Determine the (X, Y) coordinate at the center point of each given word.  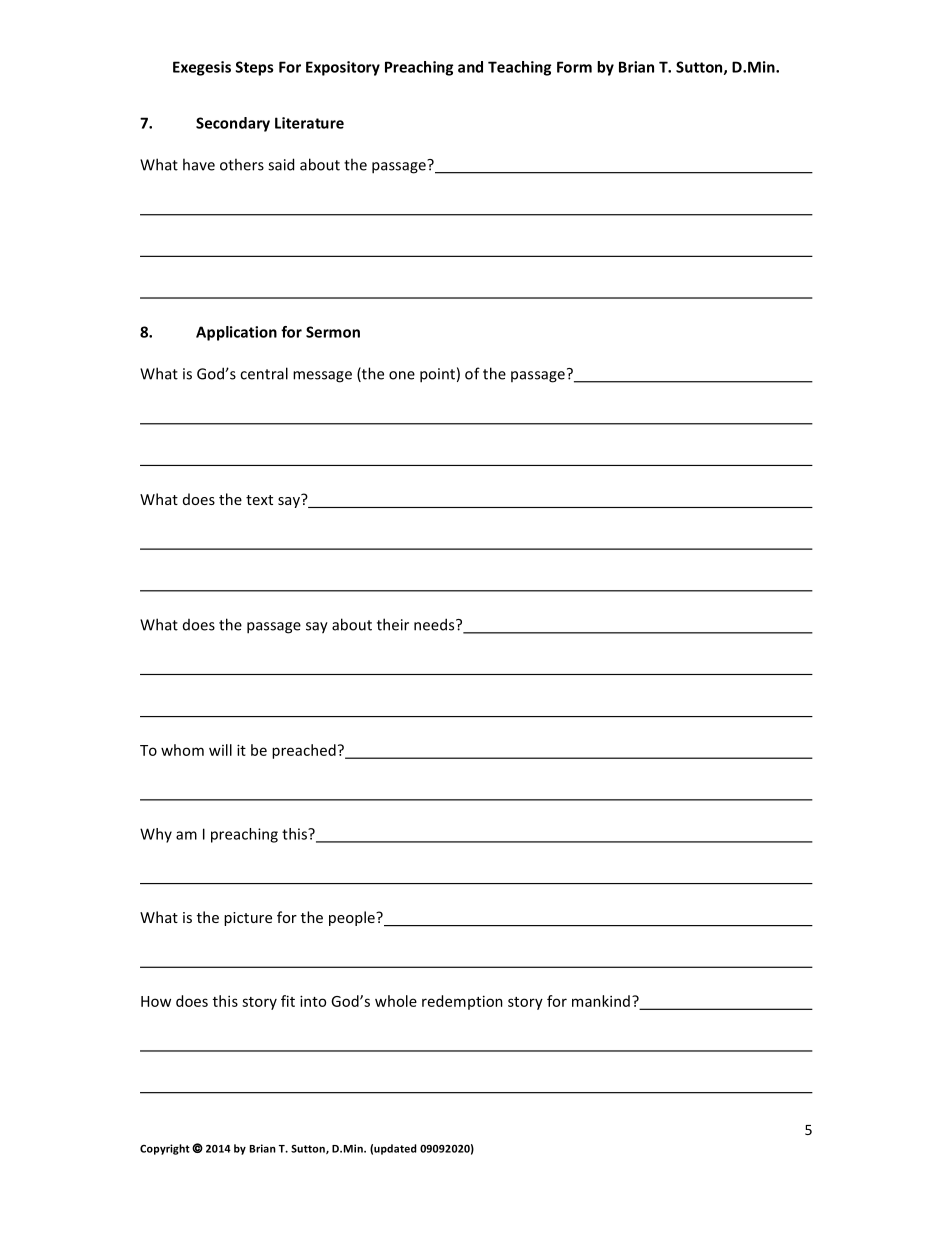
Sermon (333, 332)
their (393, 624)
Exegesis (202, 68)
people (353, 918)
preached (304, 751)
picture (248, 919)
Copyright (165, 1149)
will (220, 750)
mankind (601, 1001)
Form (574, 67)
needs (435, 624)
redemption (462, 1002)
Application (236, 333)
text (259, 500)
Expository (343, 68)
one (402, 375)
